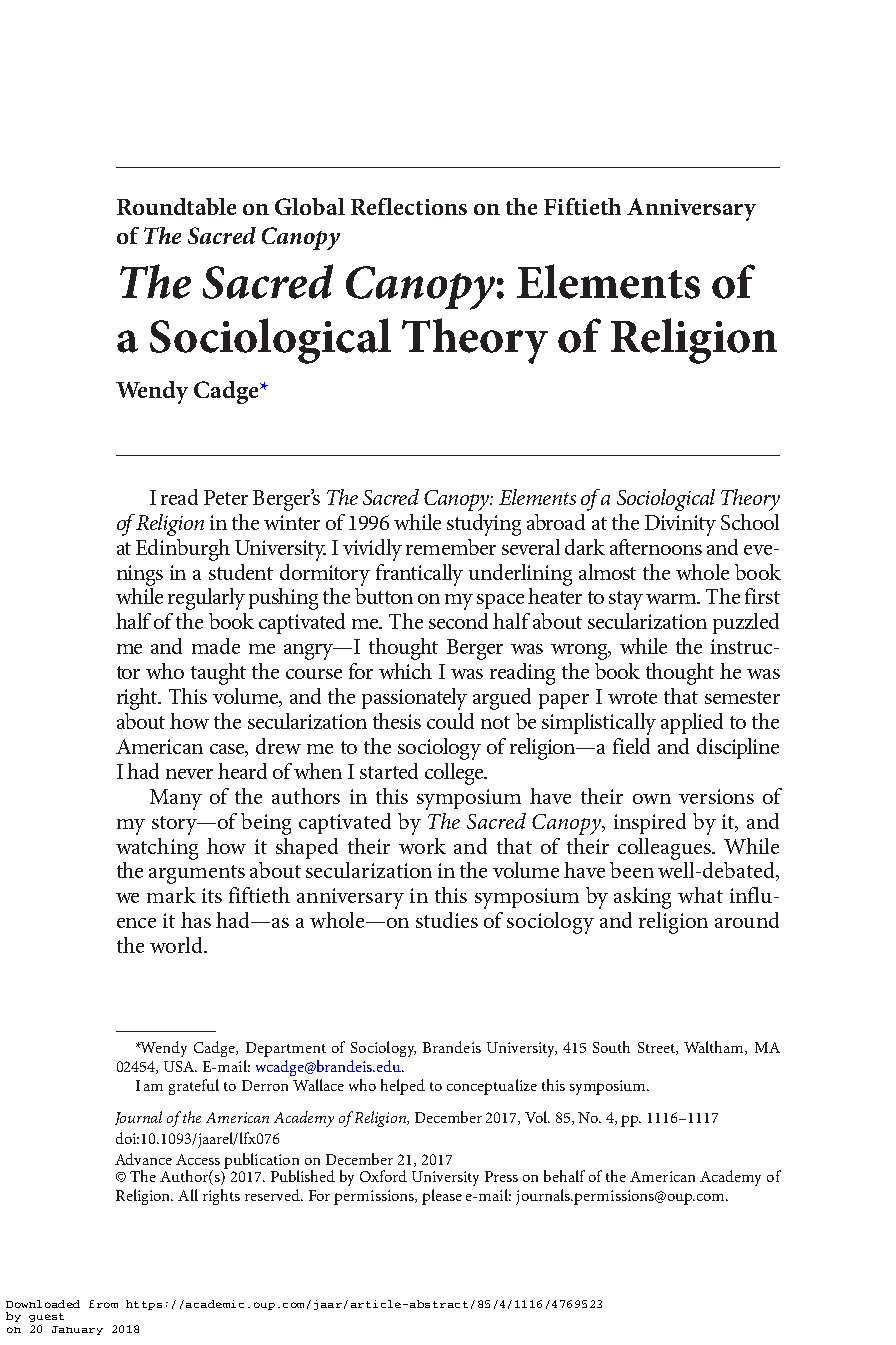 This screenshot has width=896, height=1345. What do you see at coordinates (447, 920) in the screenshot?
I see `studies` at bounding box center [447, 920].
